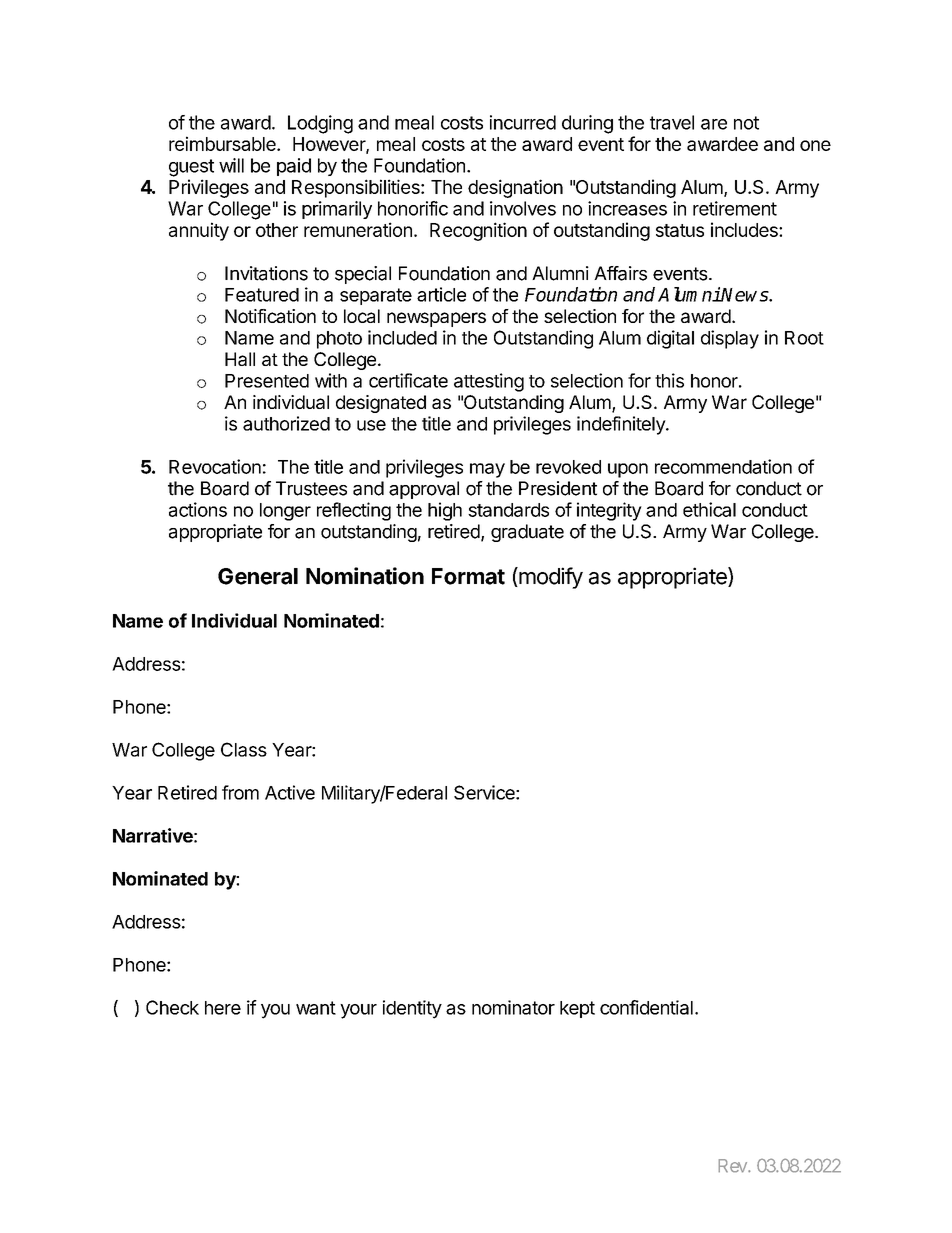 This screenshot has height=1233, width=952. I want to click on reimbursable, so click(223, 143).
